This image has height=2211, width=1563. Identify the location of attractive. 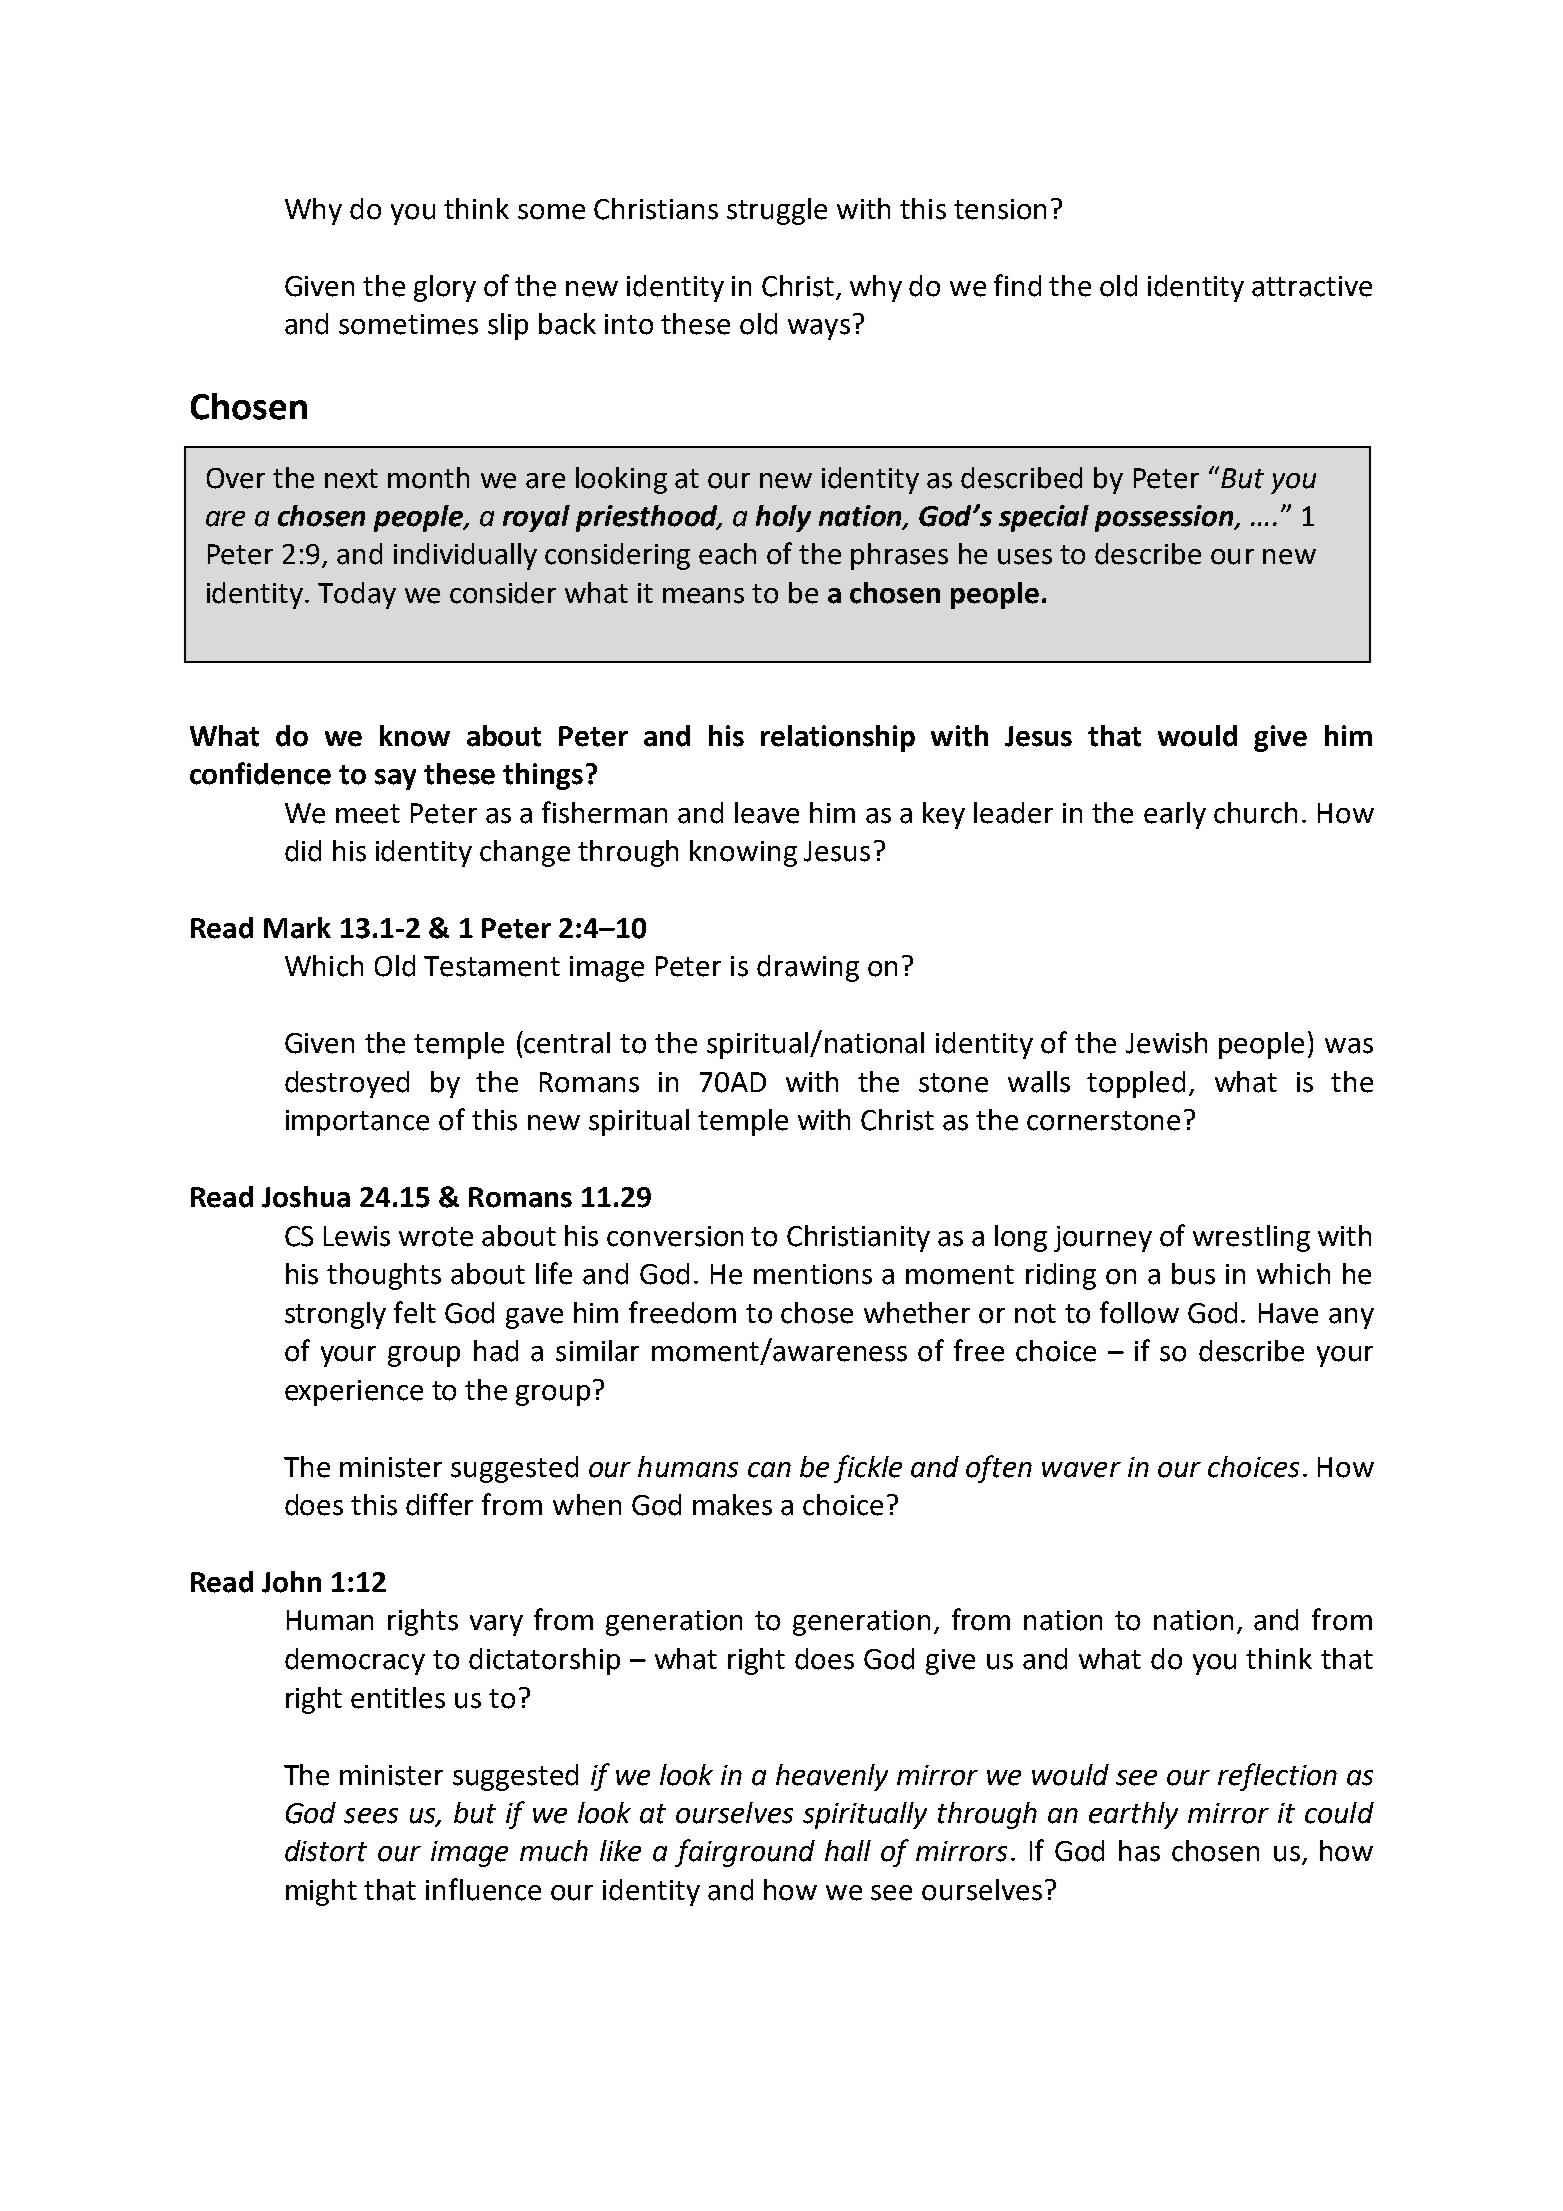
(1312, 286).
